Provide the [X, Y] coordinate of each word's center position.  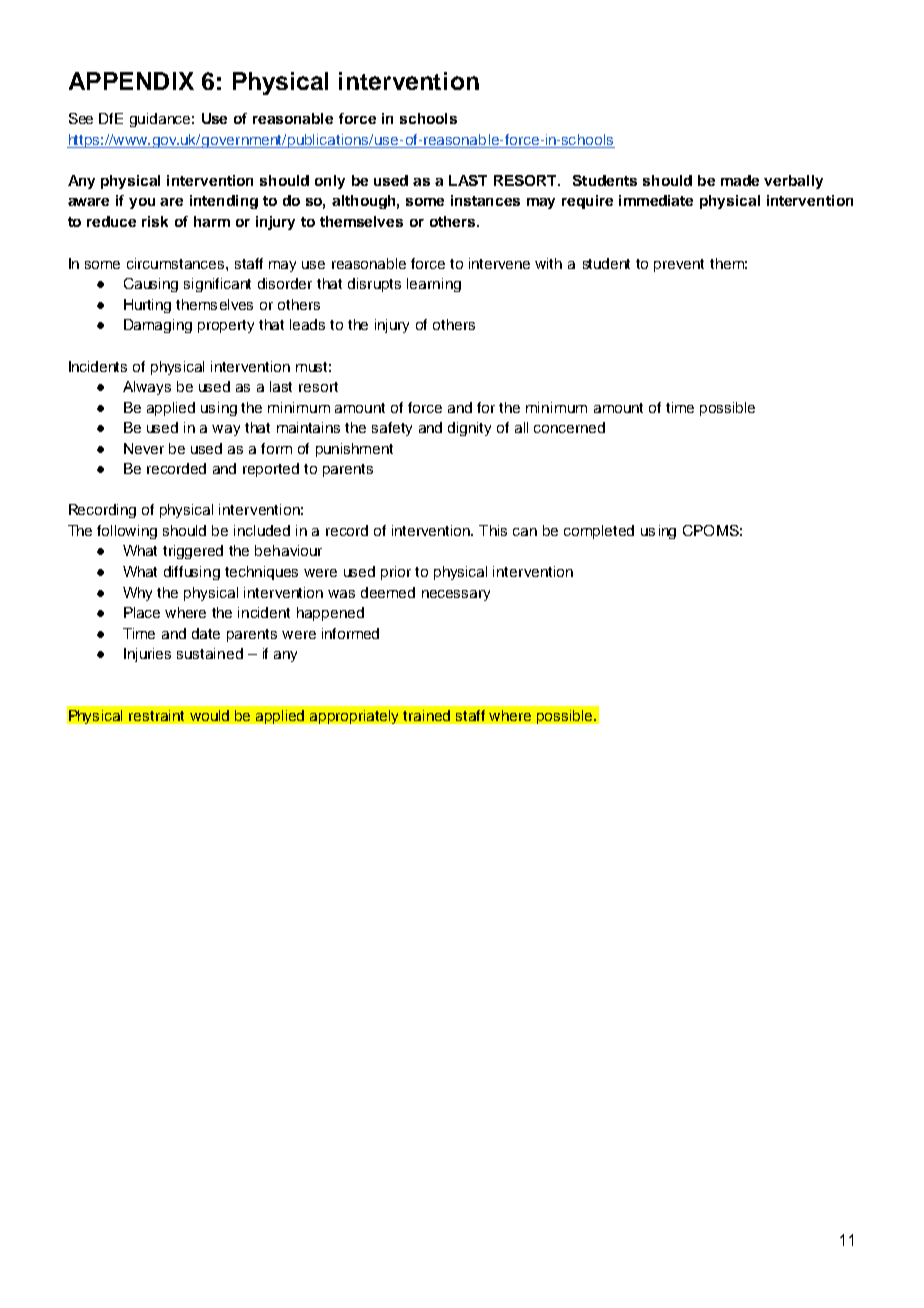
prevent [679, 265]
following [127, 532]
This [493, 530]
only [330, 182]
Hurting [147, 306]
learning [434, 285]
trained [426, 715]
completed [599, 532]
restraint [156, 715]
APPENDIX [131, 81]
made [740, 180]
